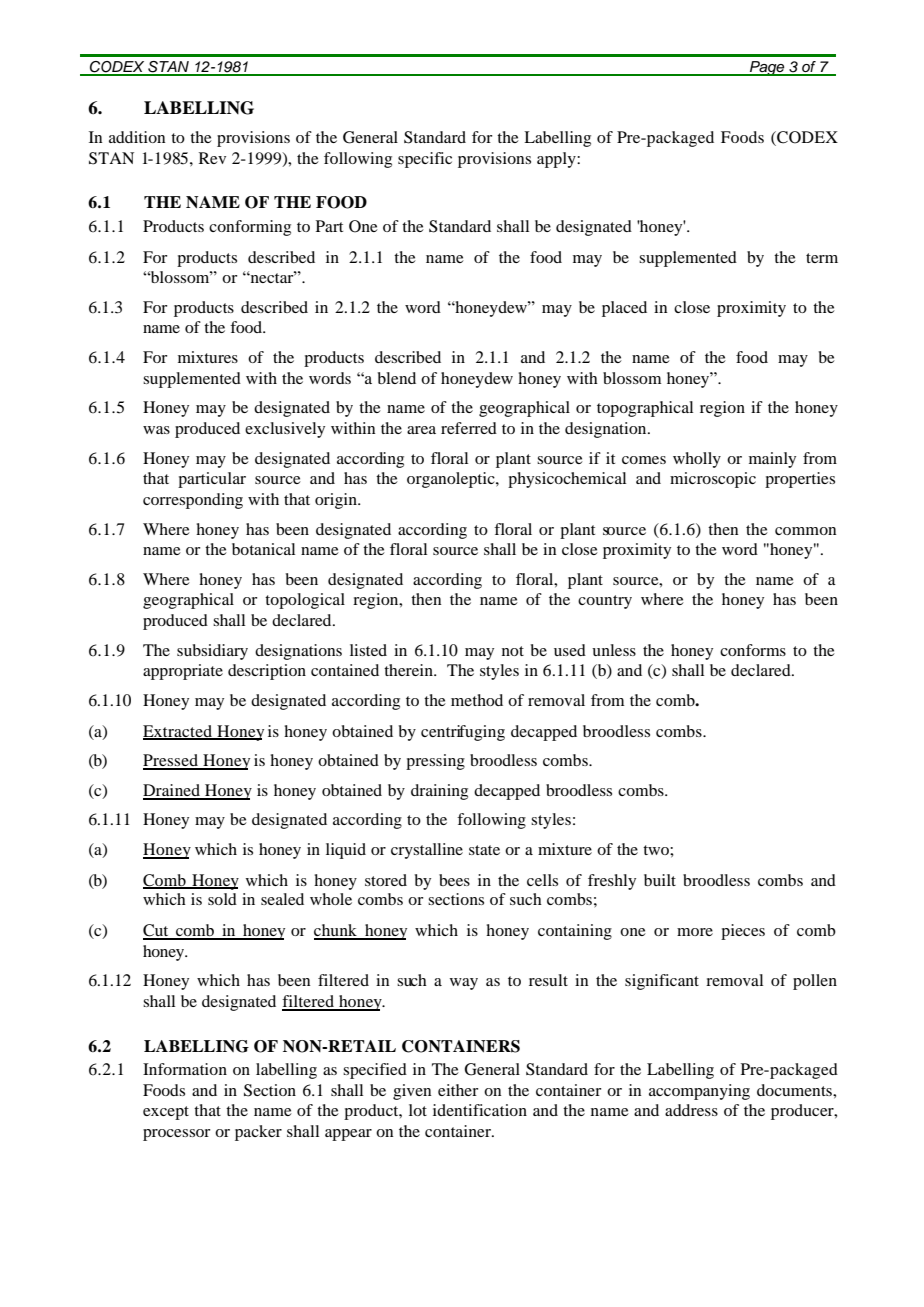 The image size is (924, 1307). I want to click on conforms, so click(753, 650).
